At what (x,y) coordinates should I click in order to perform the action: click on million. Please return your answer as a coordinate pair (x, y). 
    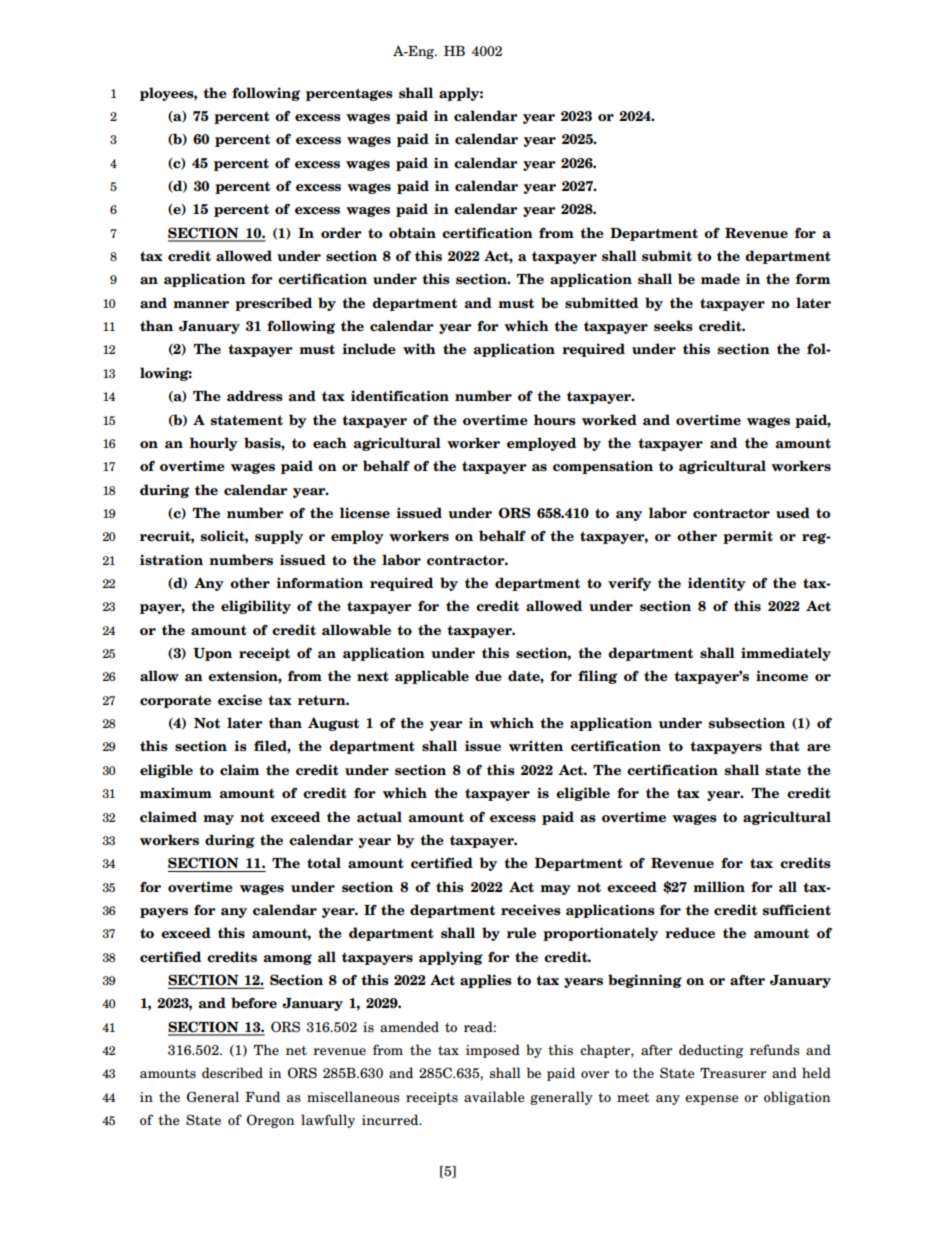
    Looking at the image, I should click on (719, 886).
